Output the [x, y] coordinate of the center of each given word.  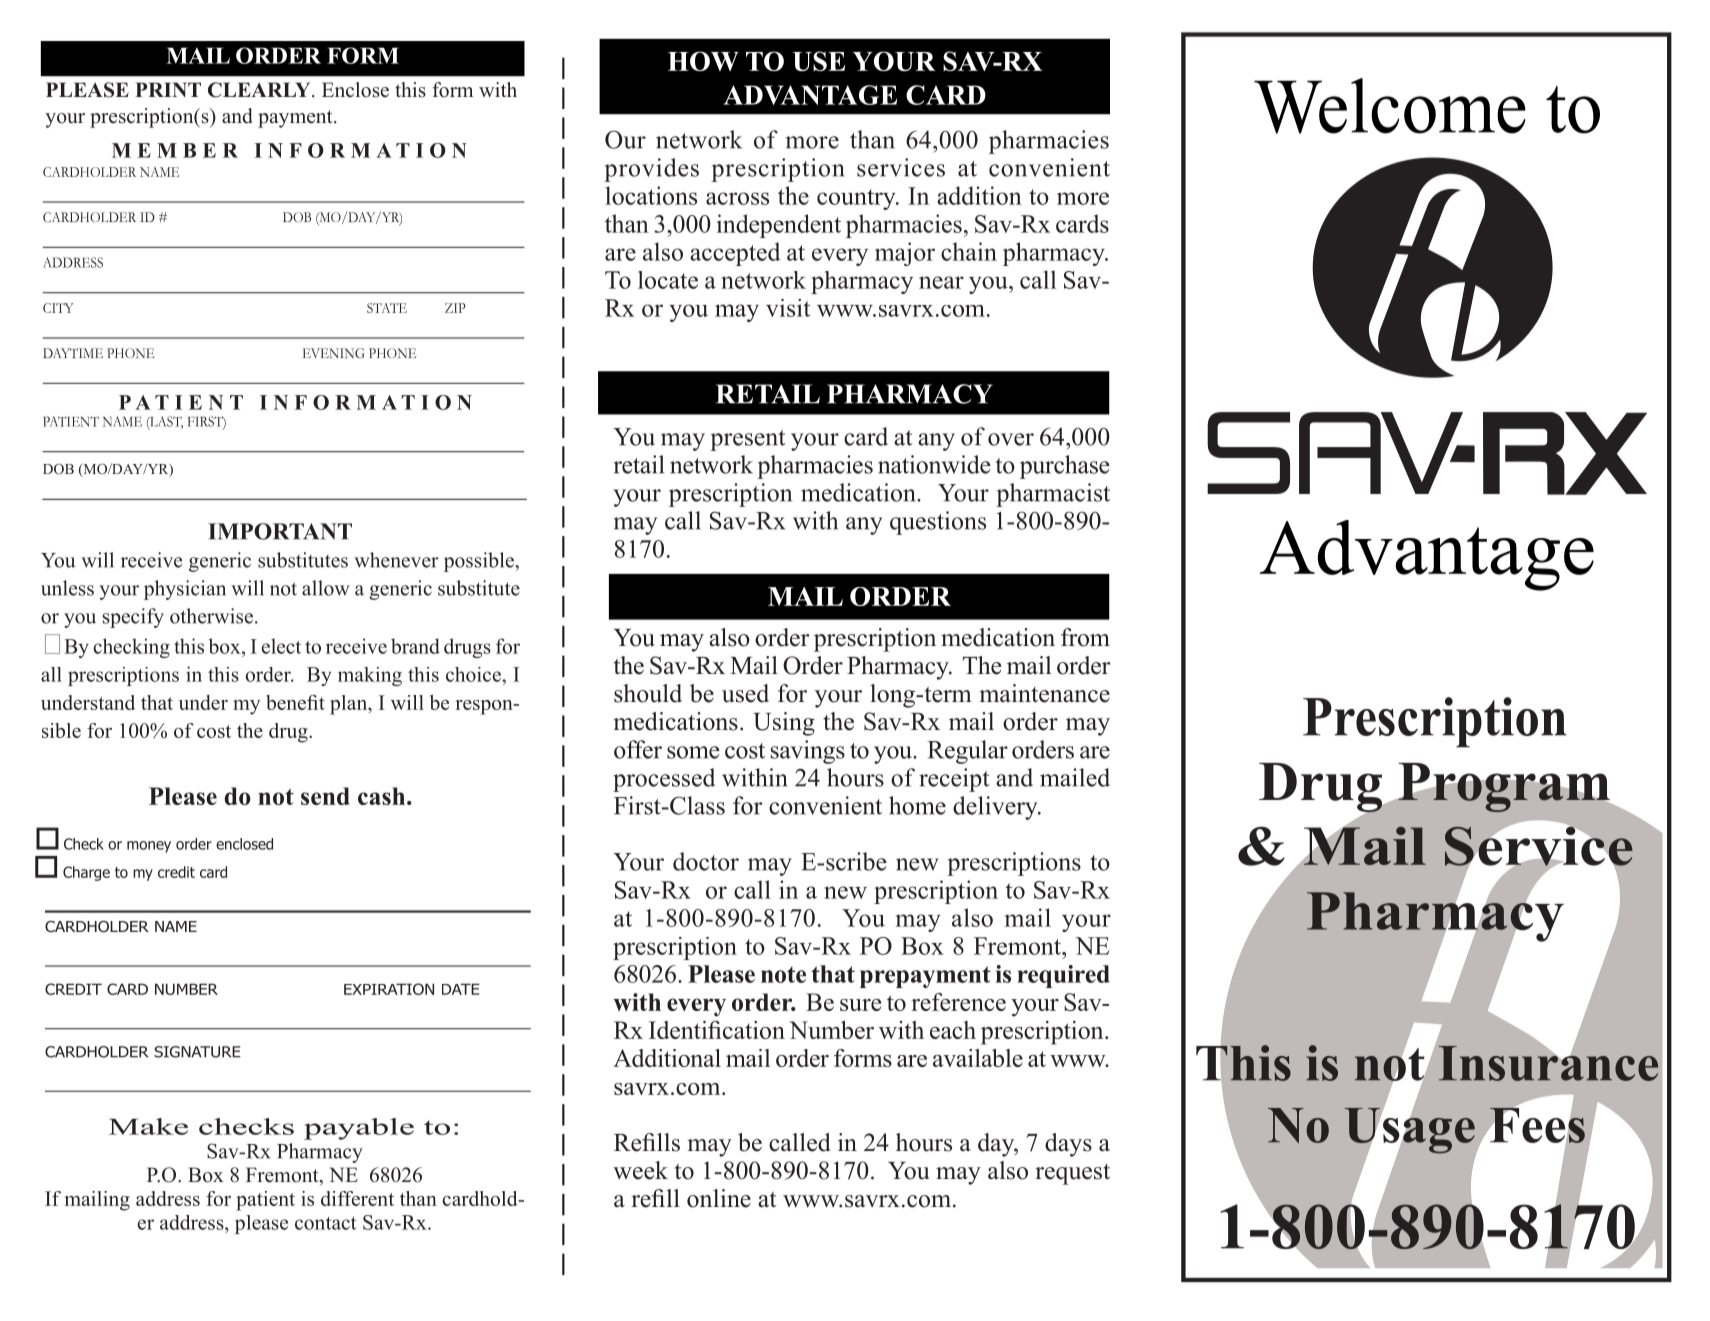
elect [281, 646]
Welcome [1390, 106]
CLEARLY [260, 90]
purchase [1065, 467]
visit [788, 308]
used [745, 693]
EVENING [334, 353]
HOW [703, 61]
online [719, 1198]
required [1063, 976]
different [357, 1198]
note [783, 975]
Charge [86, 873]
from [1085, 637]
